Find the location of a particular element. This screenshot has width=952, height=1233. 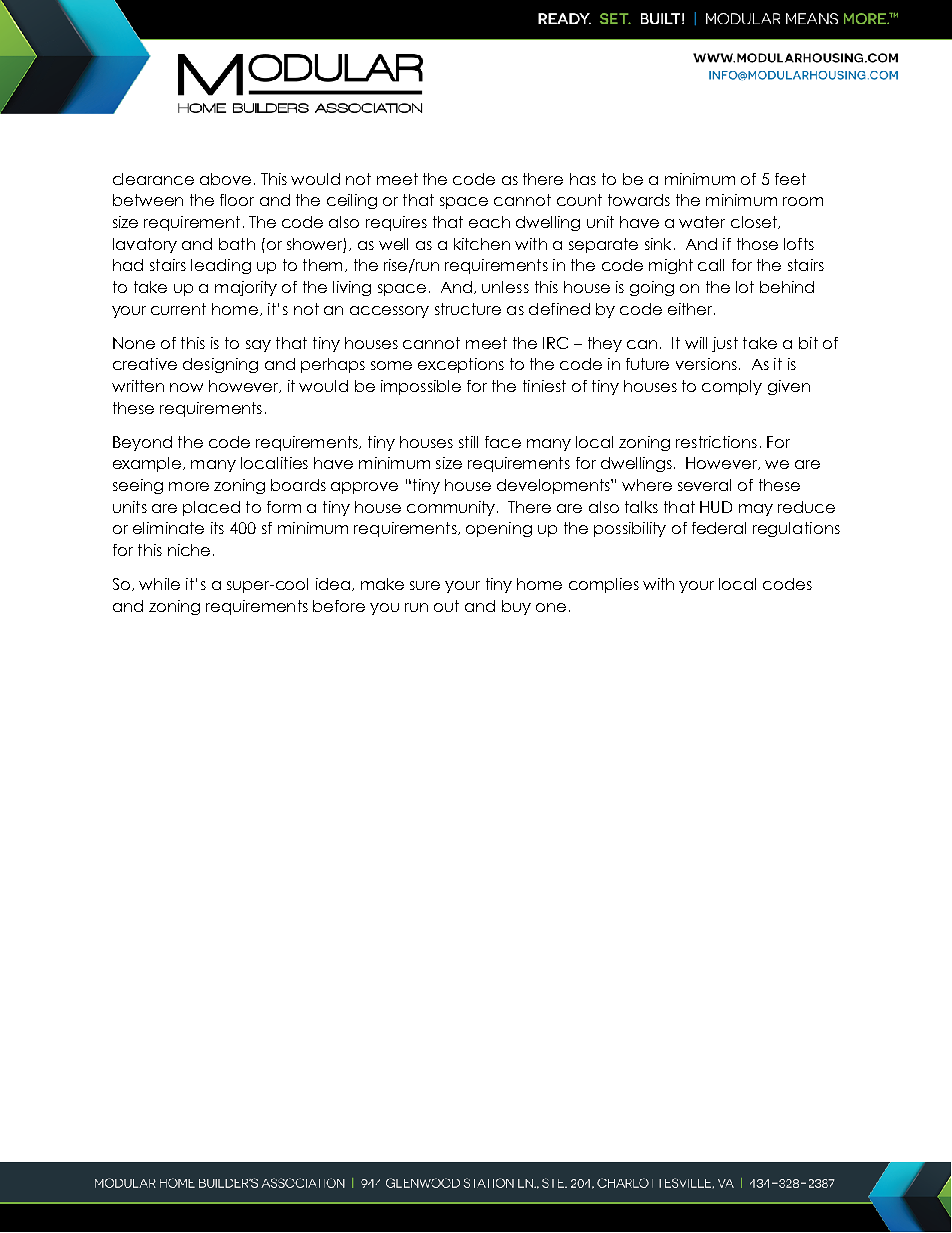

complies is located at coordinates (604, 585).
